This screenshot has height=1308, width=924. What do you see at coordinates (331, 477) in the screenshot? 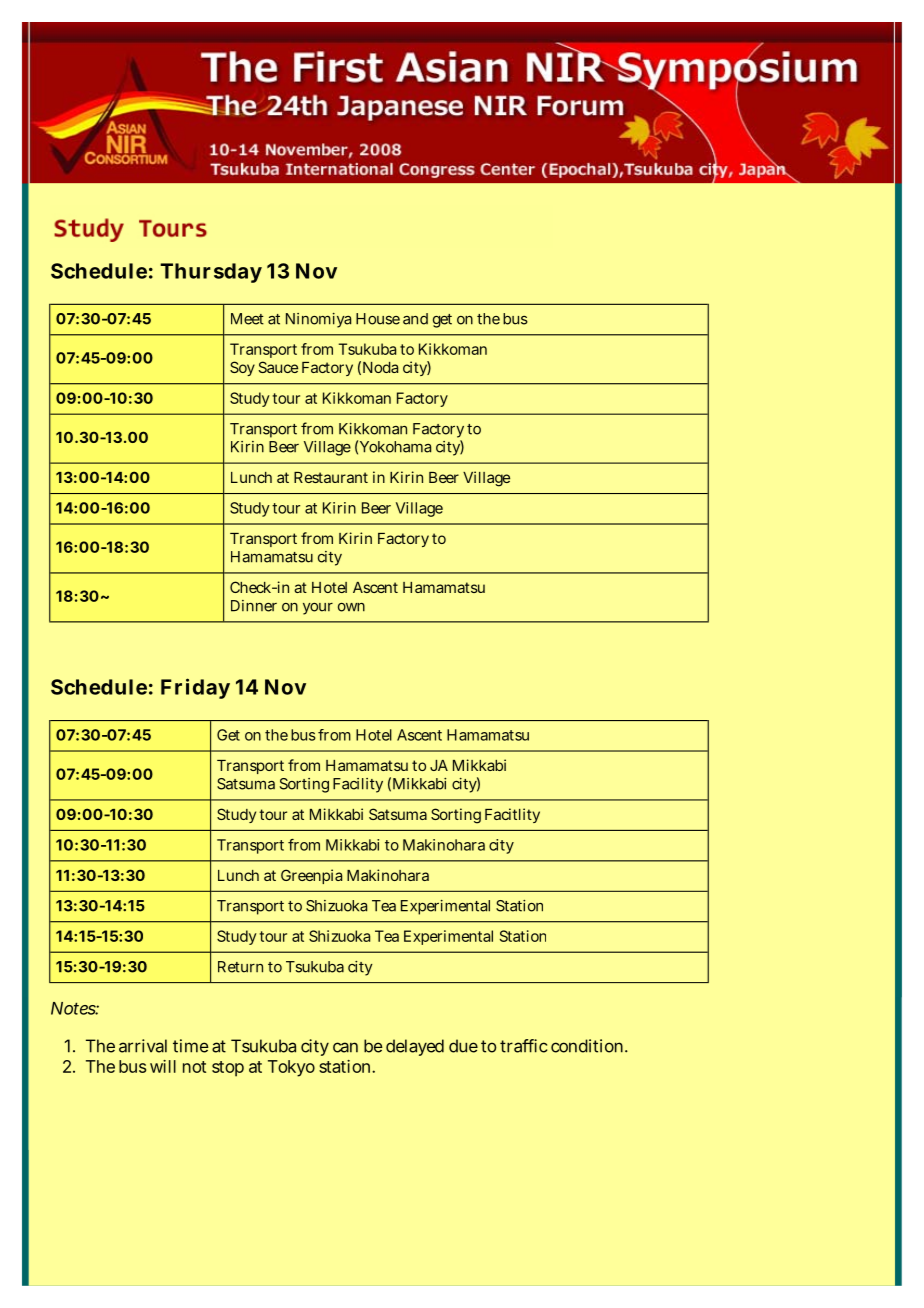
I see `Restaurant` at bounding box center [331, 477].
